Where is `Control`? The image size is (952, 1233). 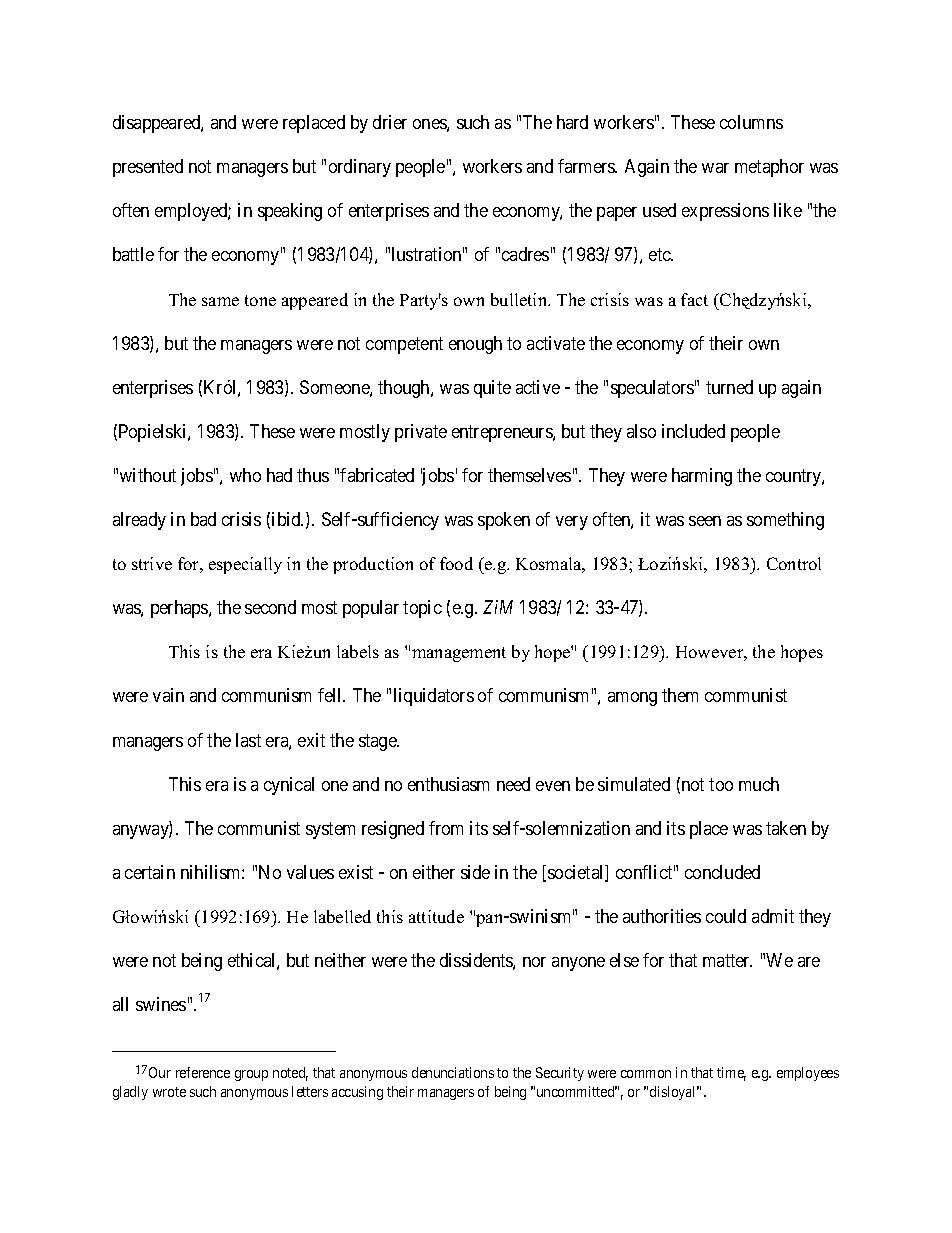
Control is located at coordinates (794, 563).
